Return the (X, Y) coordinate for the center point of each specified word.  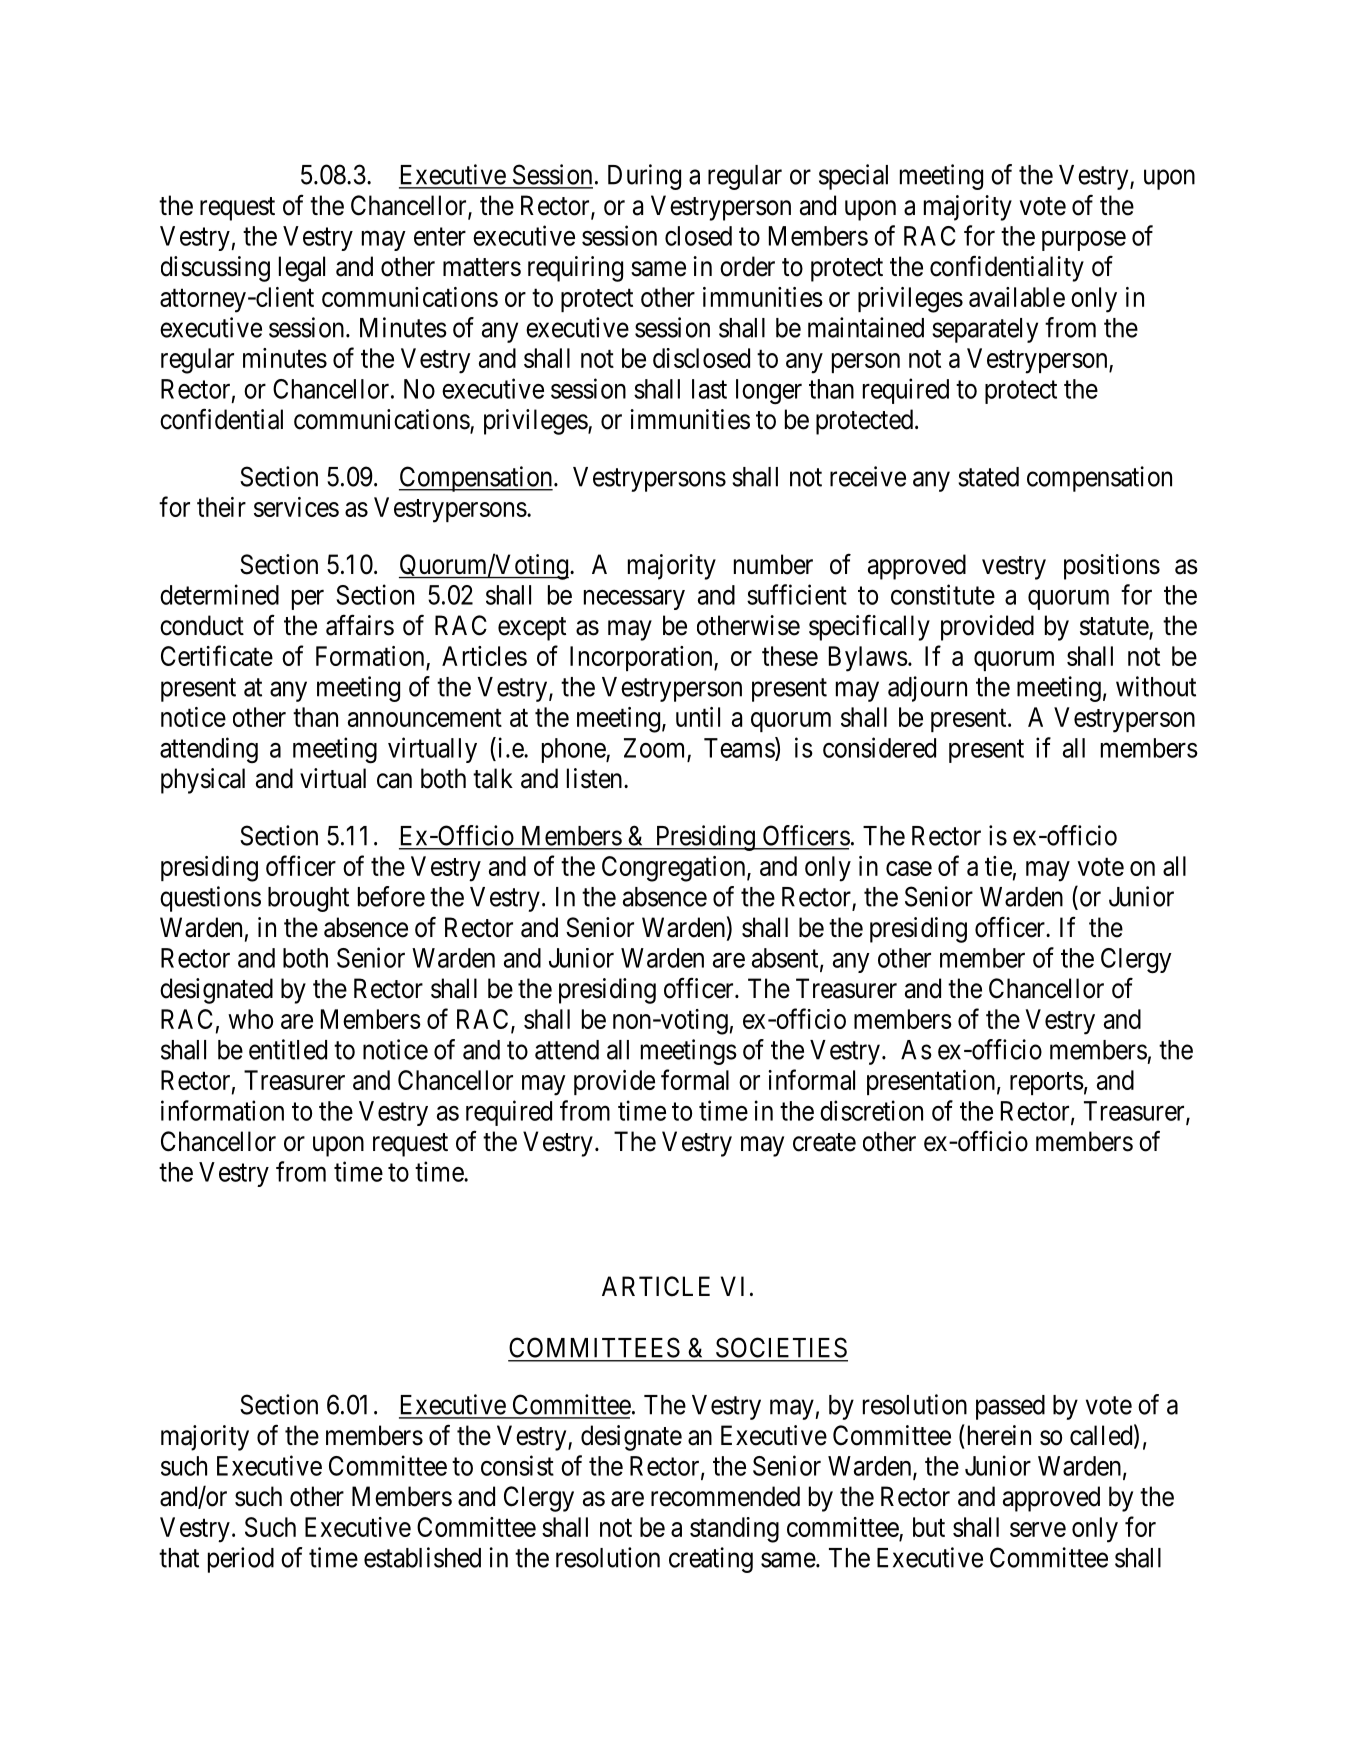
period (241, 1560)
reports (1047, 1083)
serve (1038, 1529)
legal (302, 269)
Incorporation (642, 658)
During (644, 177)
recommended (725, 1496)
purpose (1084, 241)
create (824, 1142)
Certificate (217, 655)
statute (1115, 627)
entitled (288, 1049)
